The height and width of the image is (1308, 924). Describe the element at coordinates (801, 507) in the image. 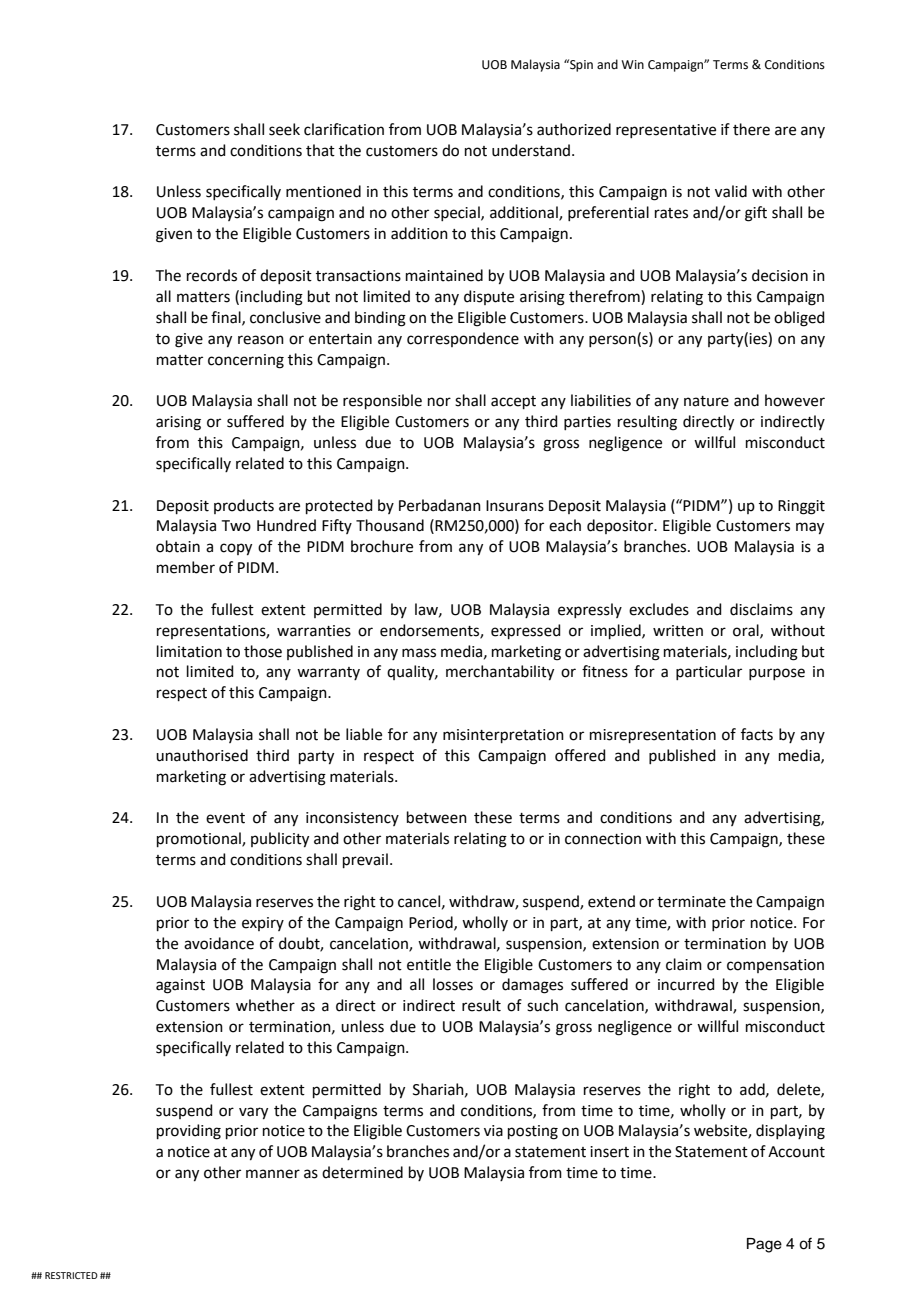

I see `Ringgit` at that location.
